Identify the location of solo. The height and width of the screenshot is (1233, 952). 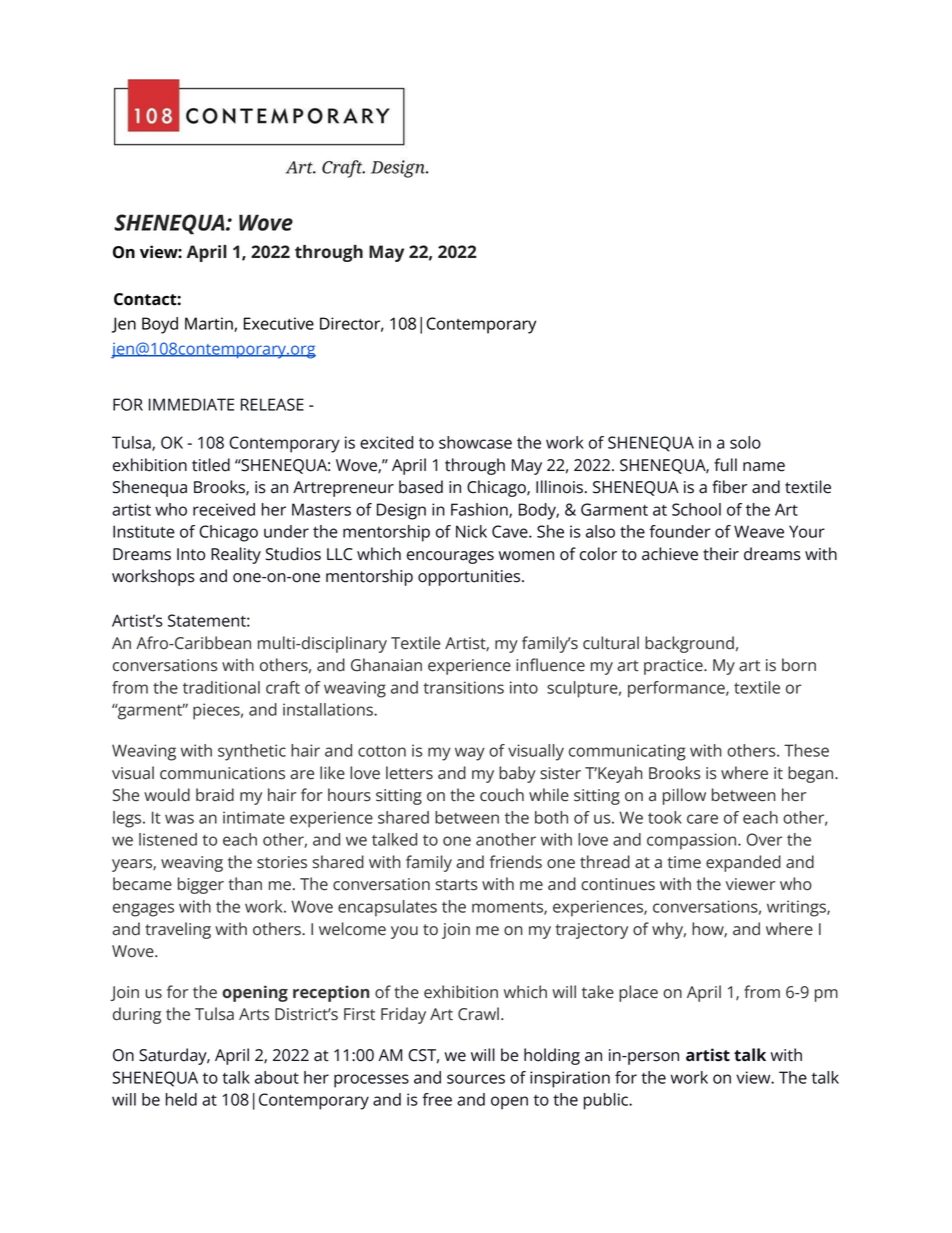
(745, 442).
